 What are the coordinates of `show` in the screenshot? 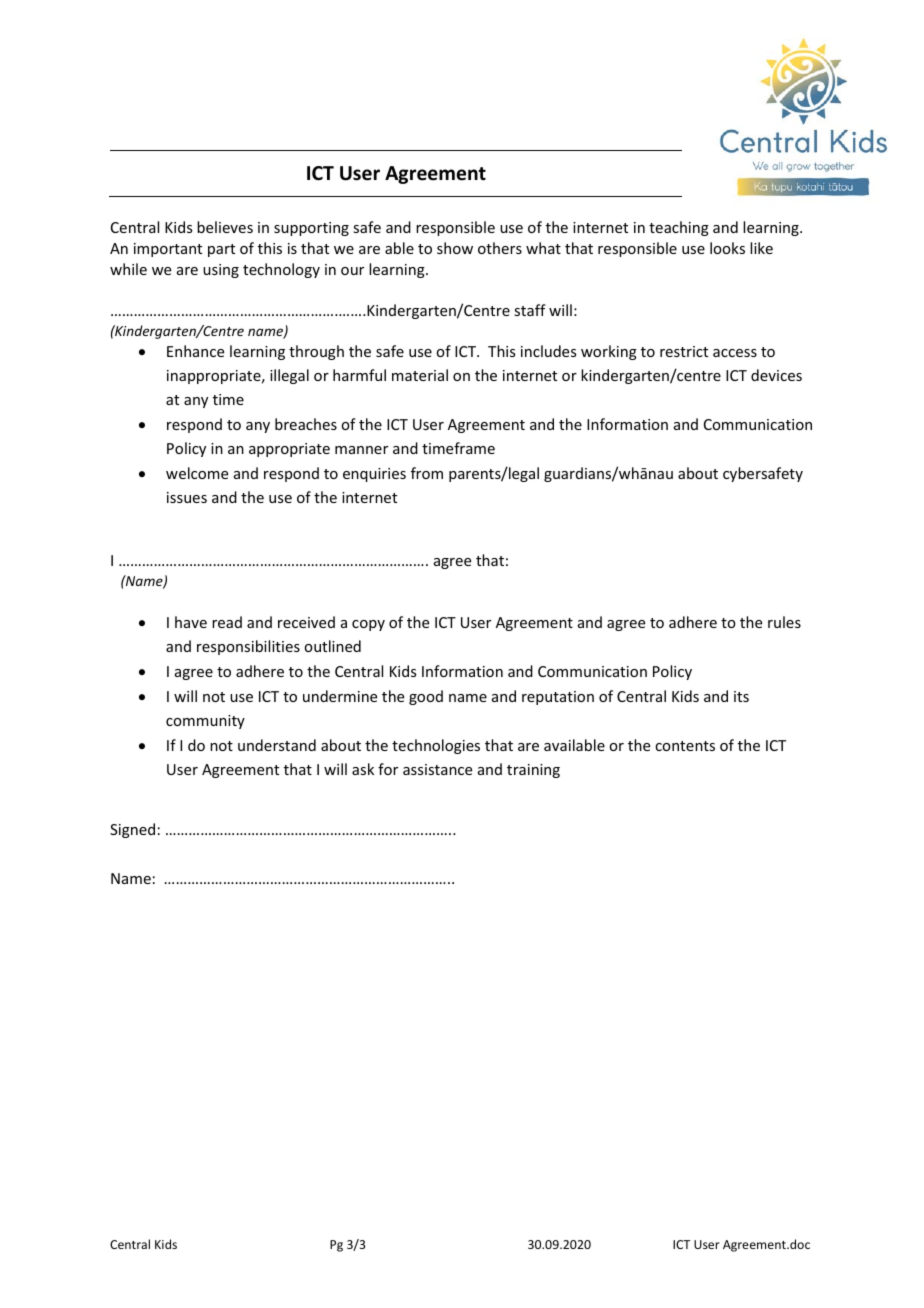 It's located at (455, 248).
